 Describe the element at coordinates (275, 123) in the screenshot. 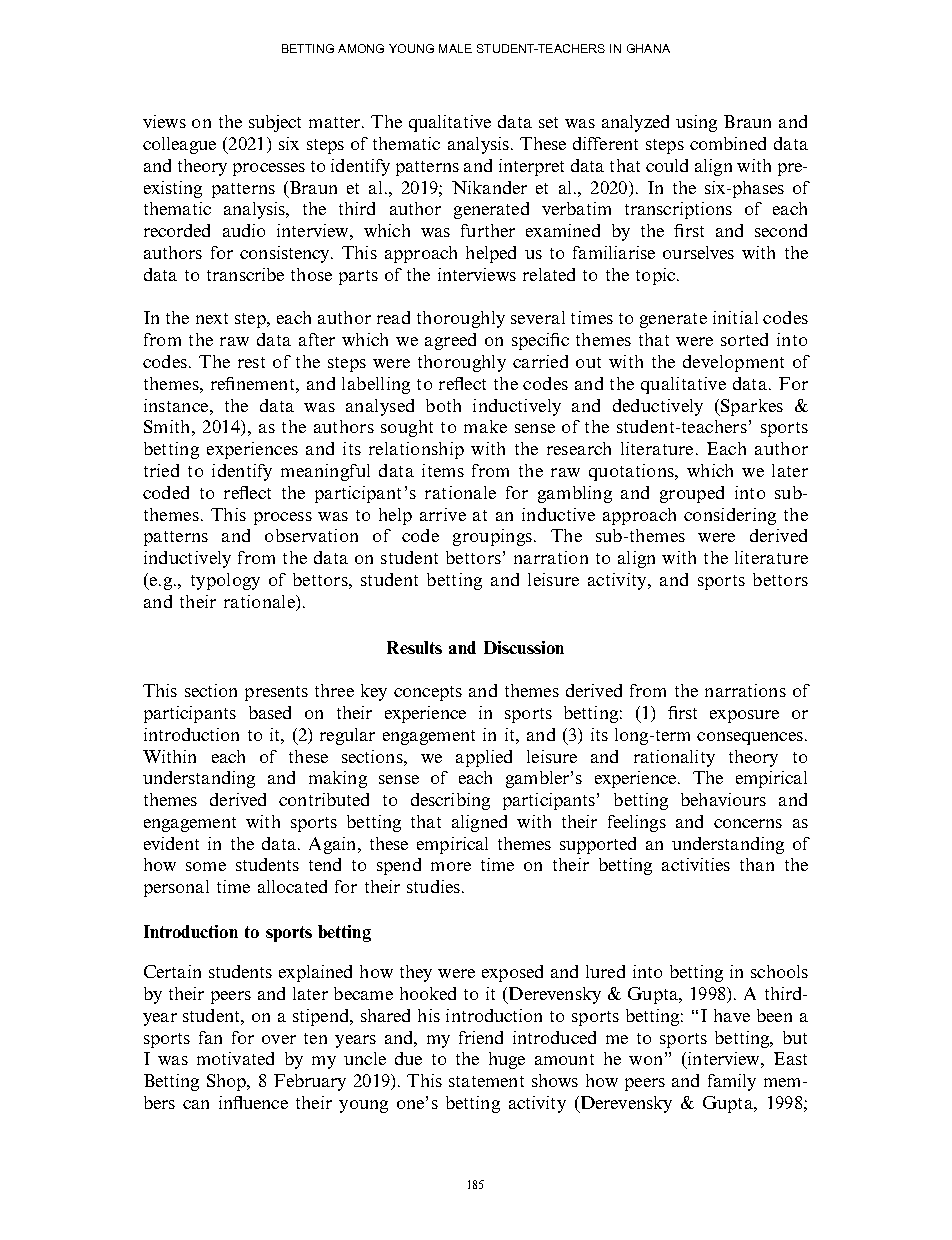

I see `subject` at that location.
